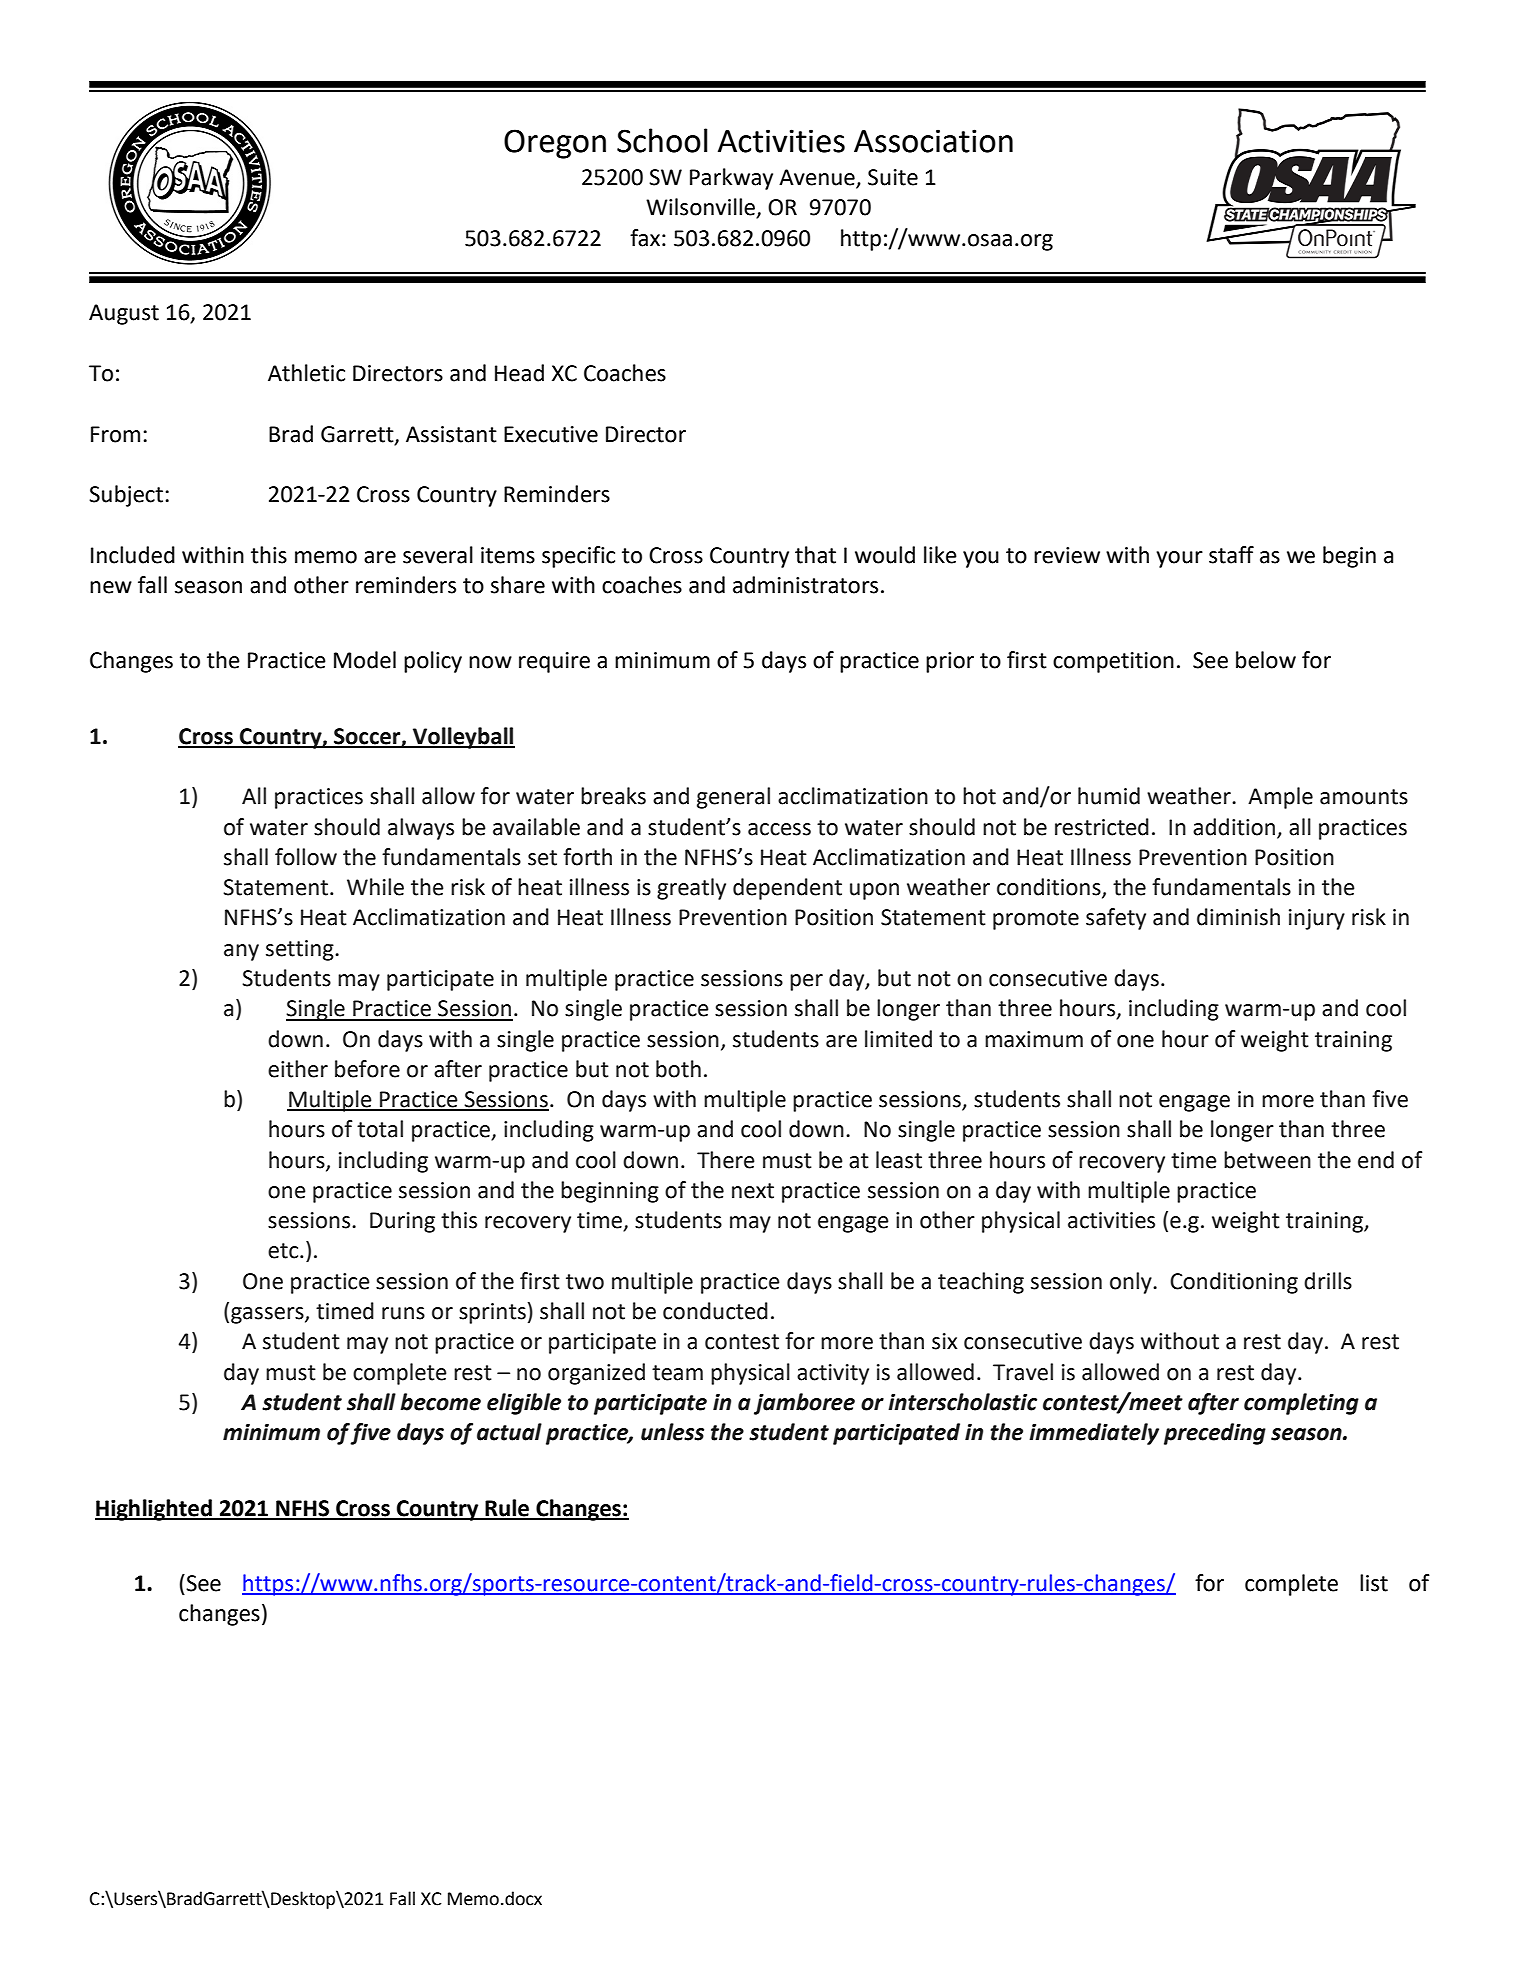  I want to click on During, so click(402, 1222).
